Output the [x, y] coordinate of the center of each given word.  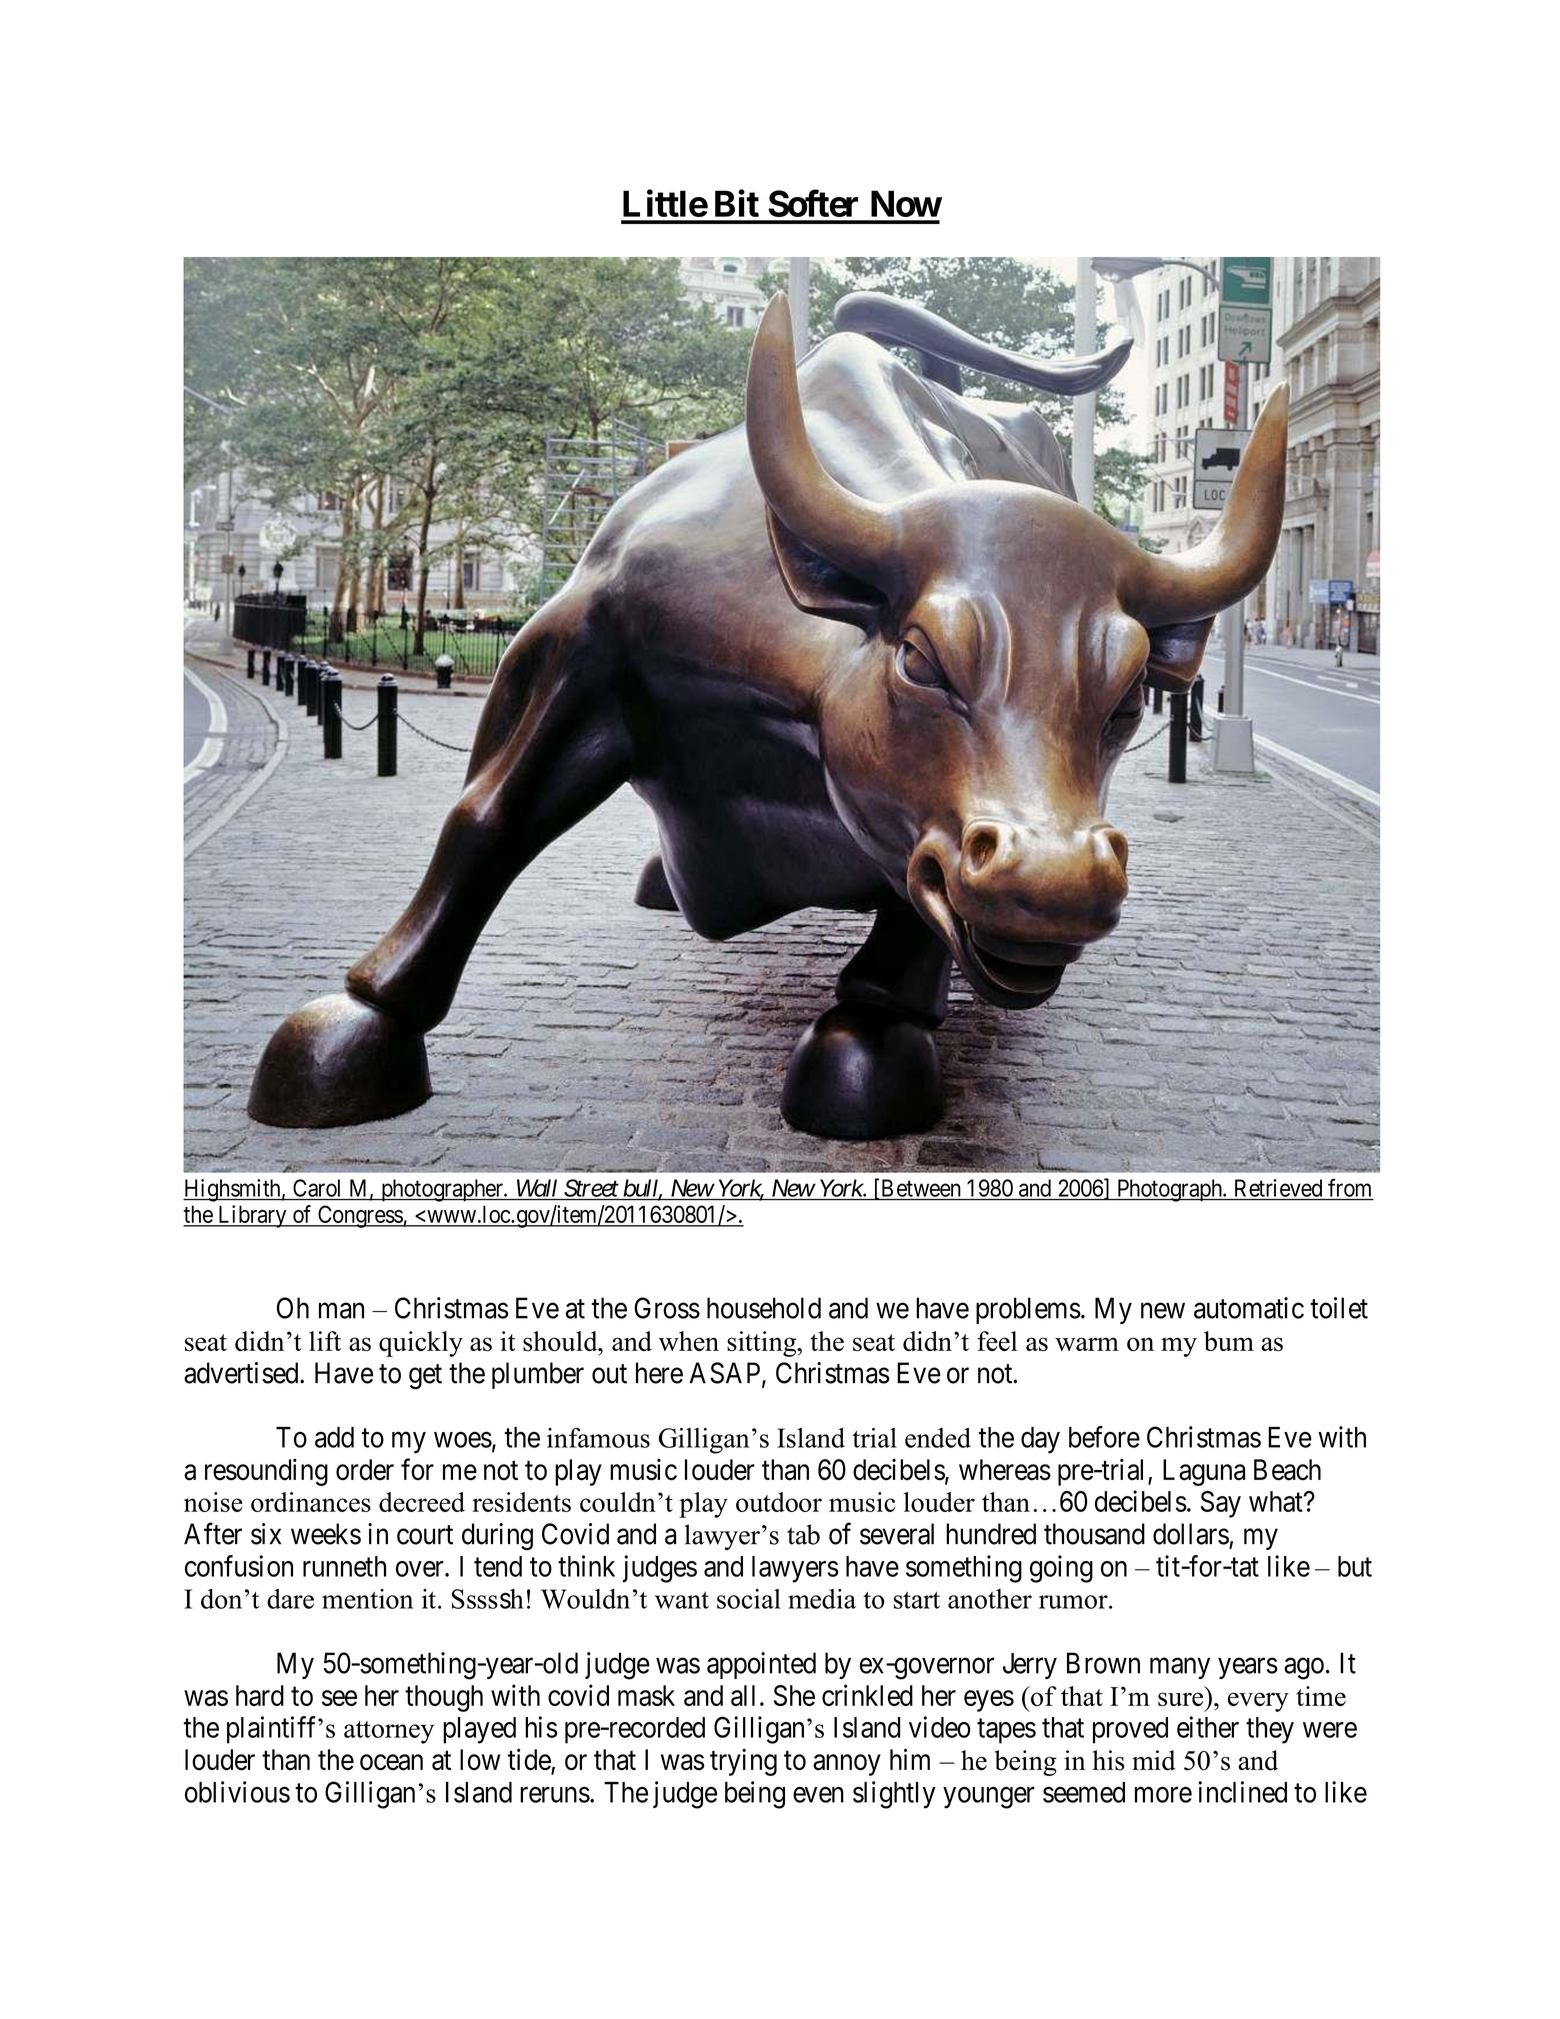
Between [921, 1188]
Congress [360, 1216]
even [818, 1795]
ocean [391, 1763]
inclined [1242, 1792]
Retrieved [1278, 1188]
